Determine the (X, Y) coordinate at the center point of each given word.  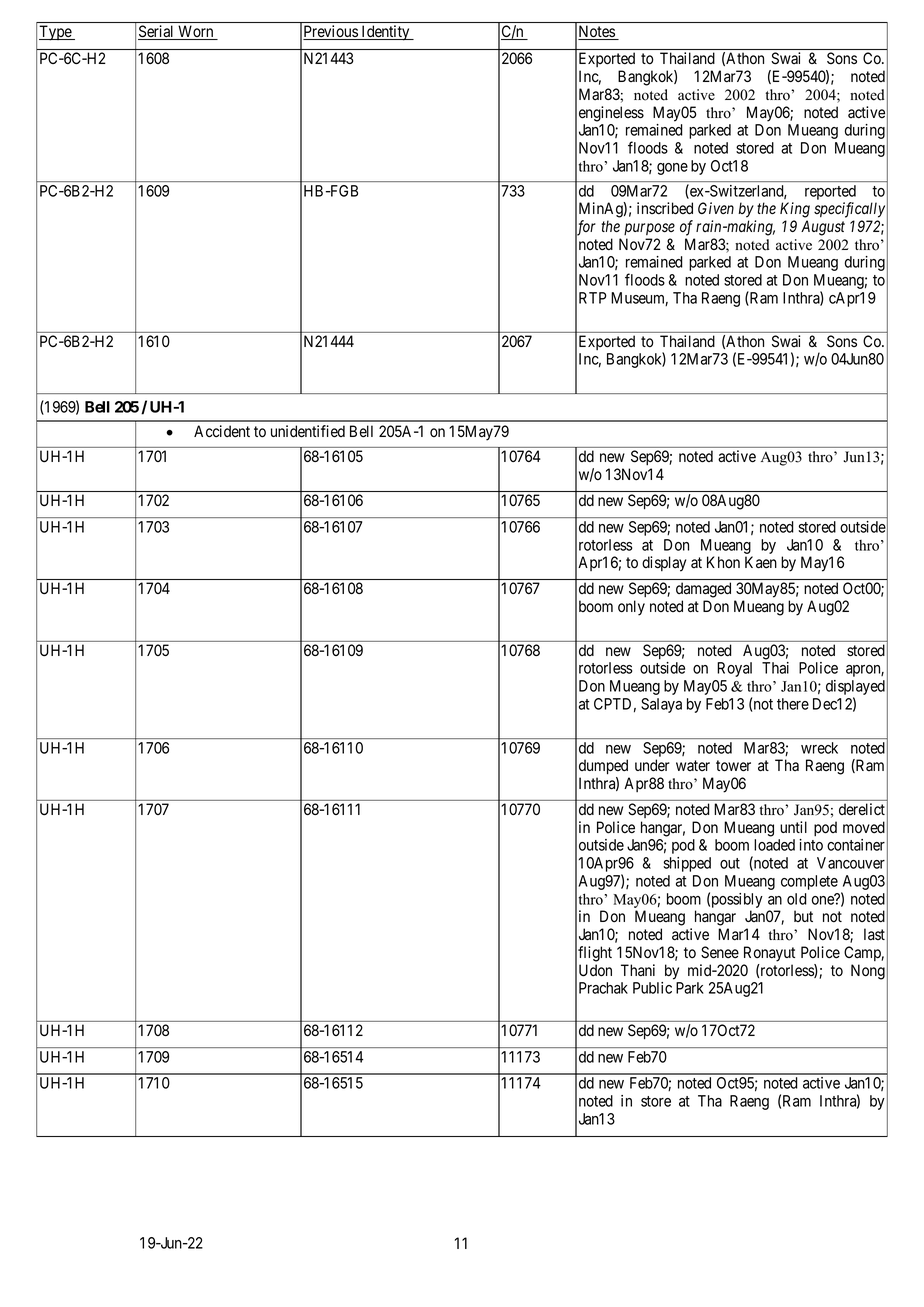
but (803, 916)
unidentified (308, 431)
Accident (222, 431)
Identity (385, 33)
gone (672, 169)
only (631, 608)
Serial (157, 32)
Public (652, 988)
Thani (638, 970)
